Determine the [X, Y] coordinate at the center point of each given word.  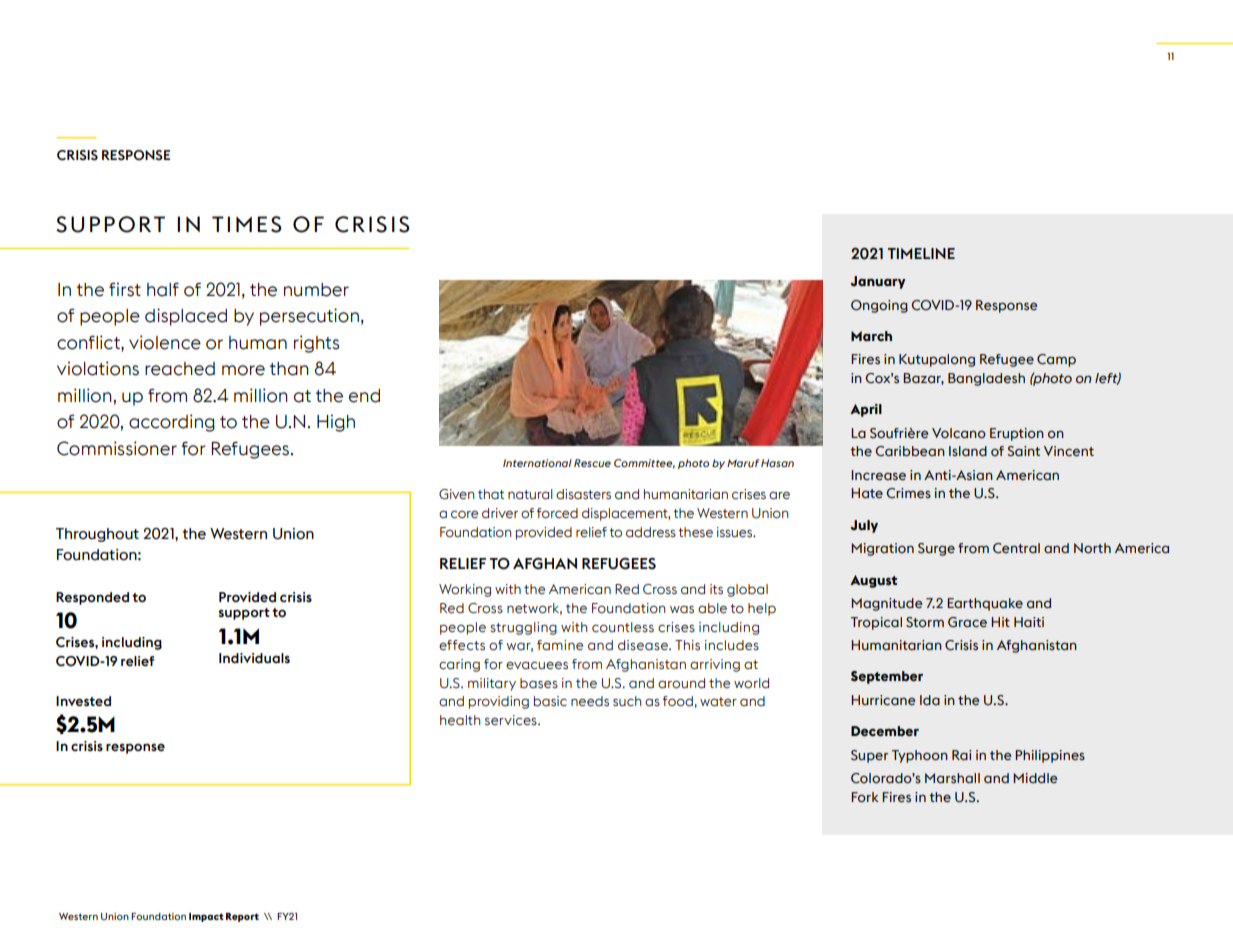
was [682, 610]
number [316, 290]
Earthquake [985, 604]
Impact [206, 917]
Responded [92, 598]
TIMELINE [921, 253]
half [163, 290]
